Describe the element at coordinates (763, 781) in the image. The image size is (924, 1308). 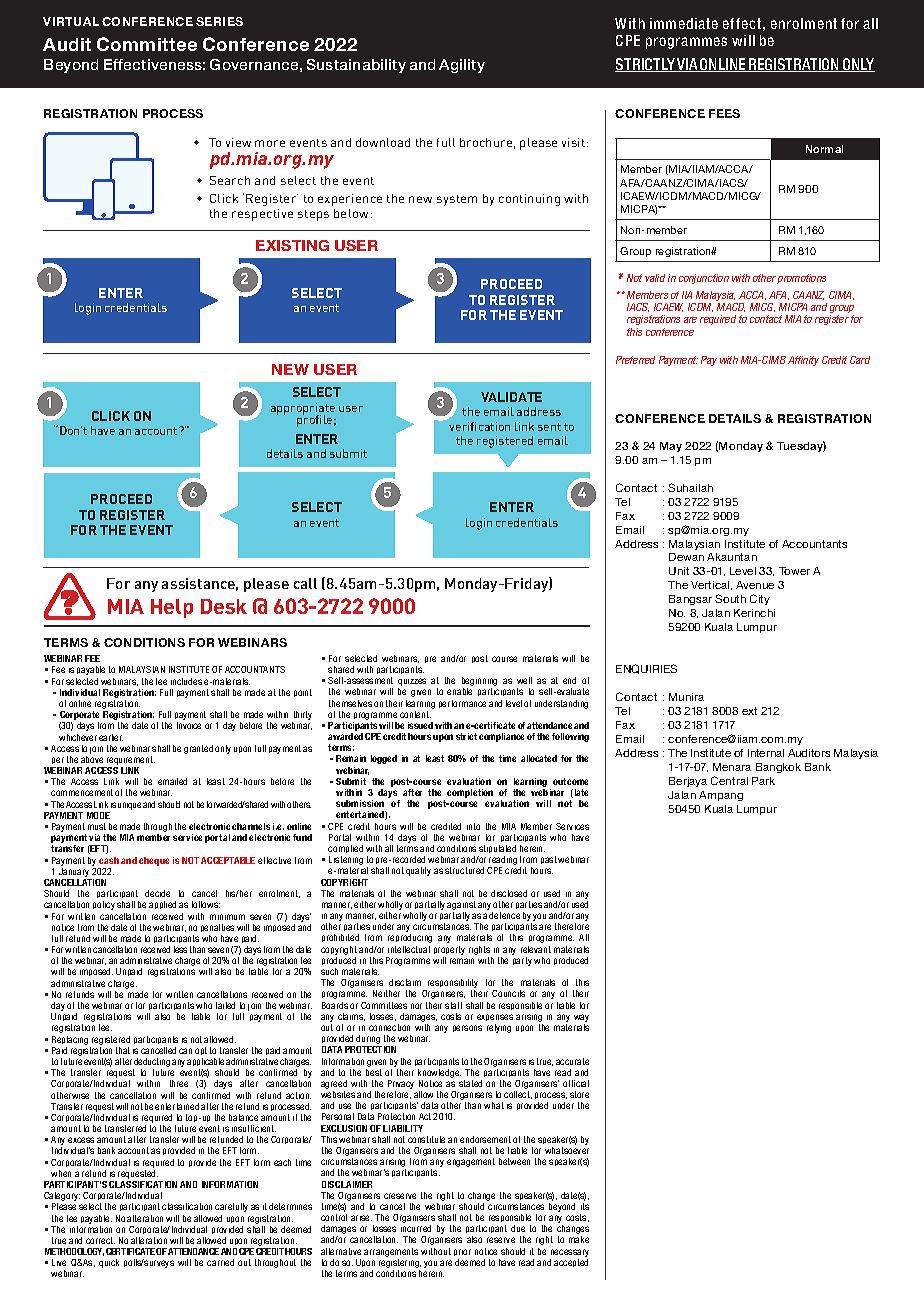
I see `Park` at that location.
